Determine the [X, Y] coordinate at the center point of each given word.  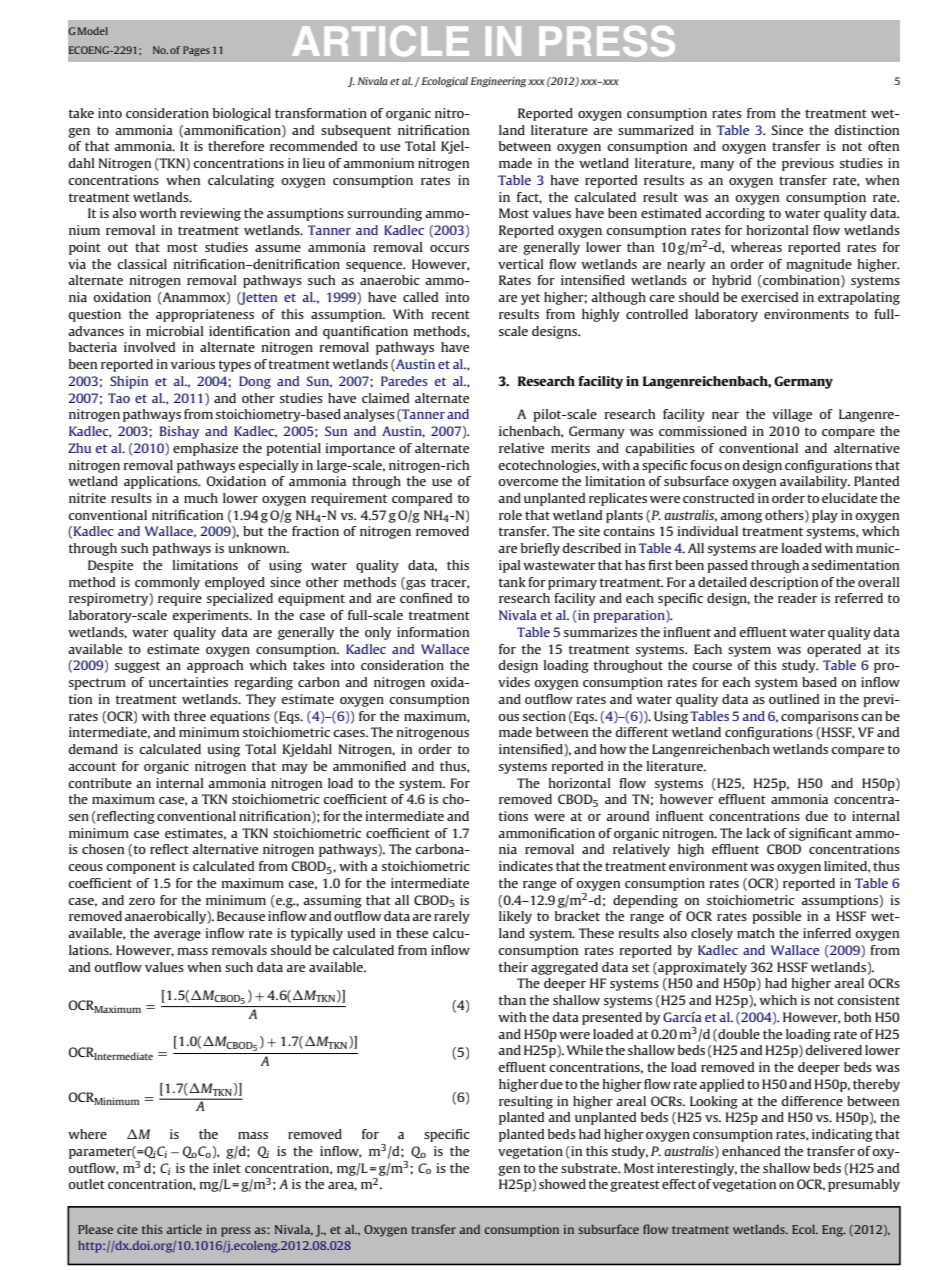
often [883, 146]
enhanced [751, 1151]
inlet [227, 1168]
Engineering [499, 82]
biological [242, 114]
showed [562, 1184]
